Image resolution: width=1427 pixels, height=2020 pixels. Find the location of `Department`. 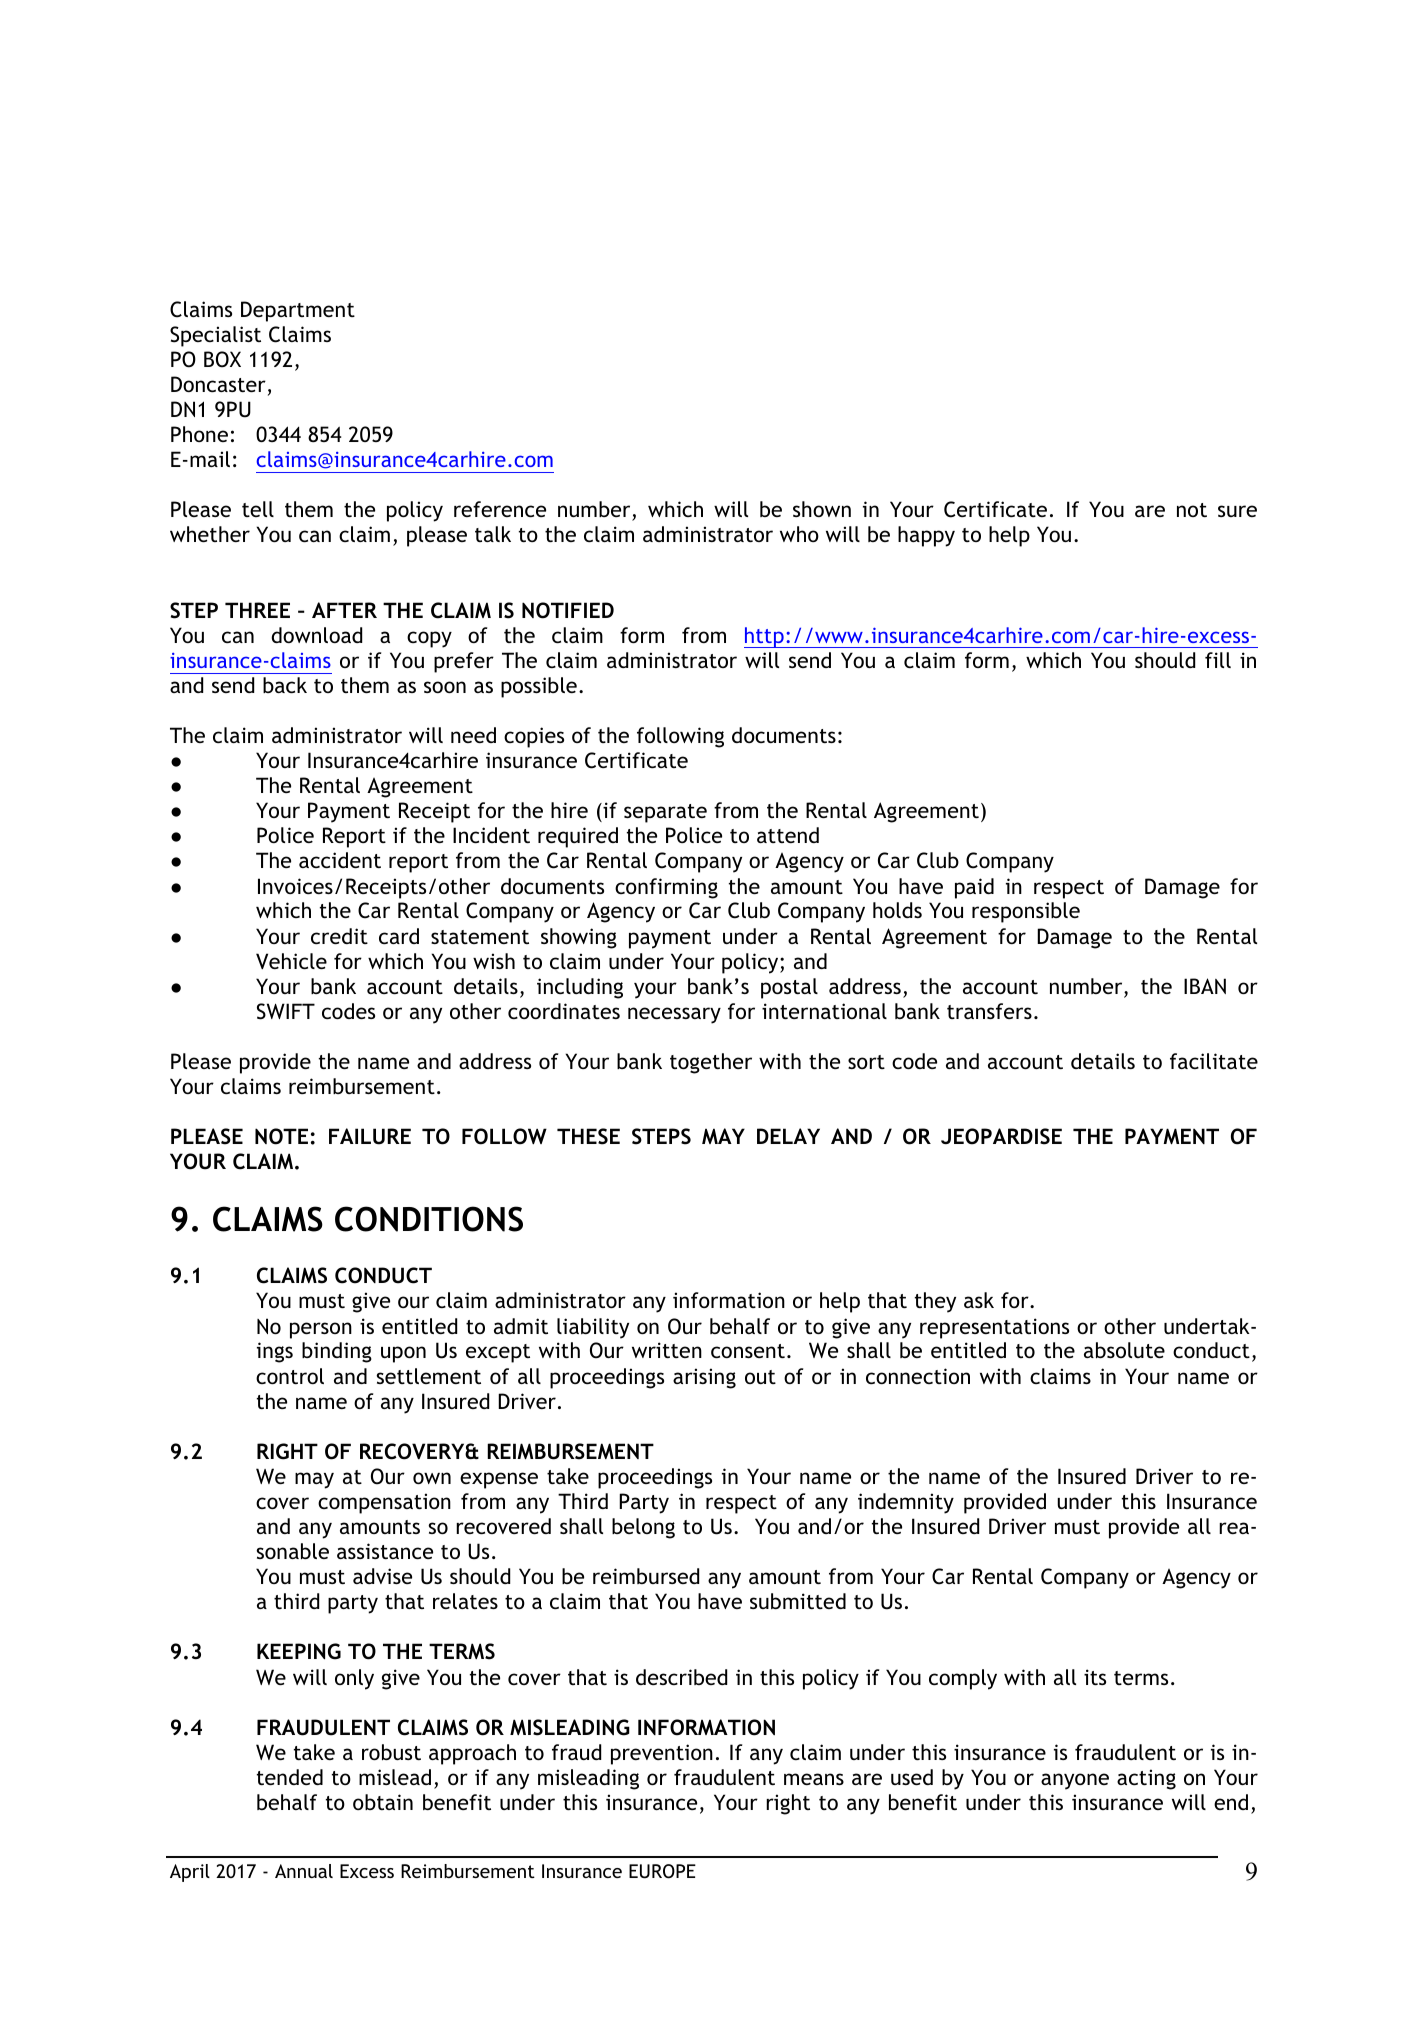

Department is located at coordinates (298, 311).
